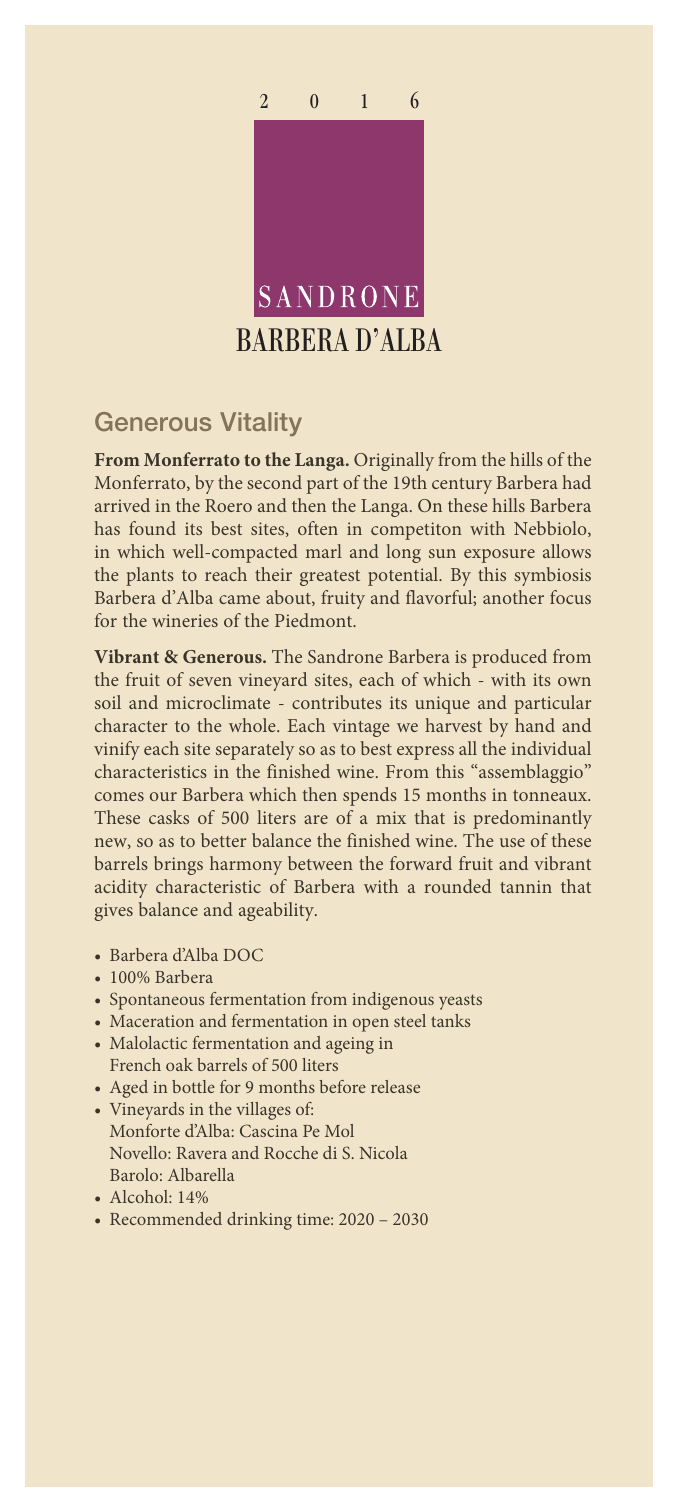 The width and height of the document is (678, 1512). Describe the element at coordinates (210, 681) in the document. I see `seven` at that location.
